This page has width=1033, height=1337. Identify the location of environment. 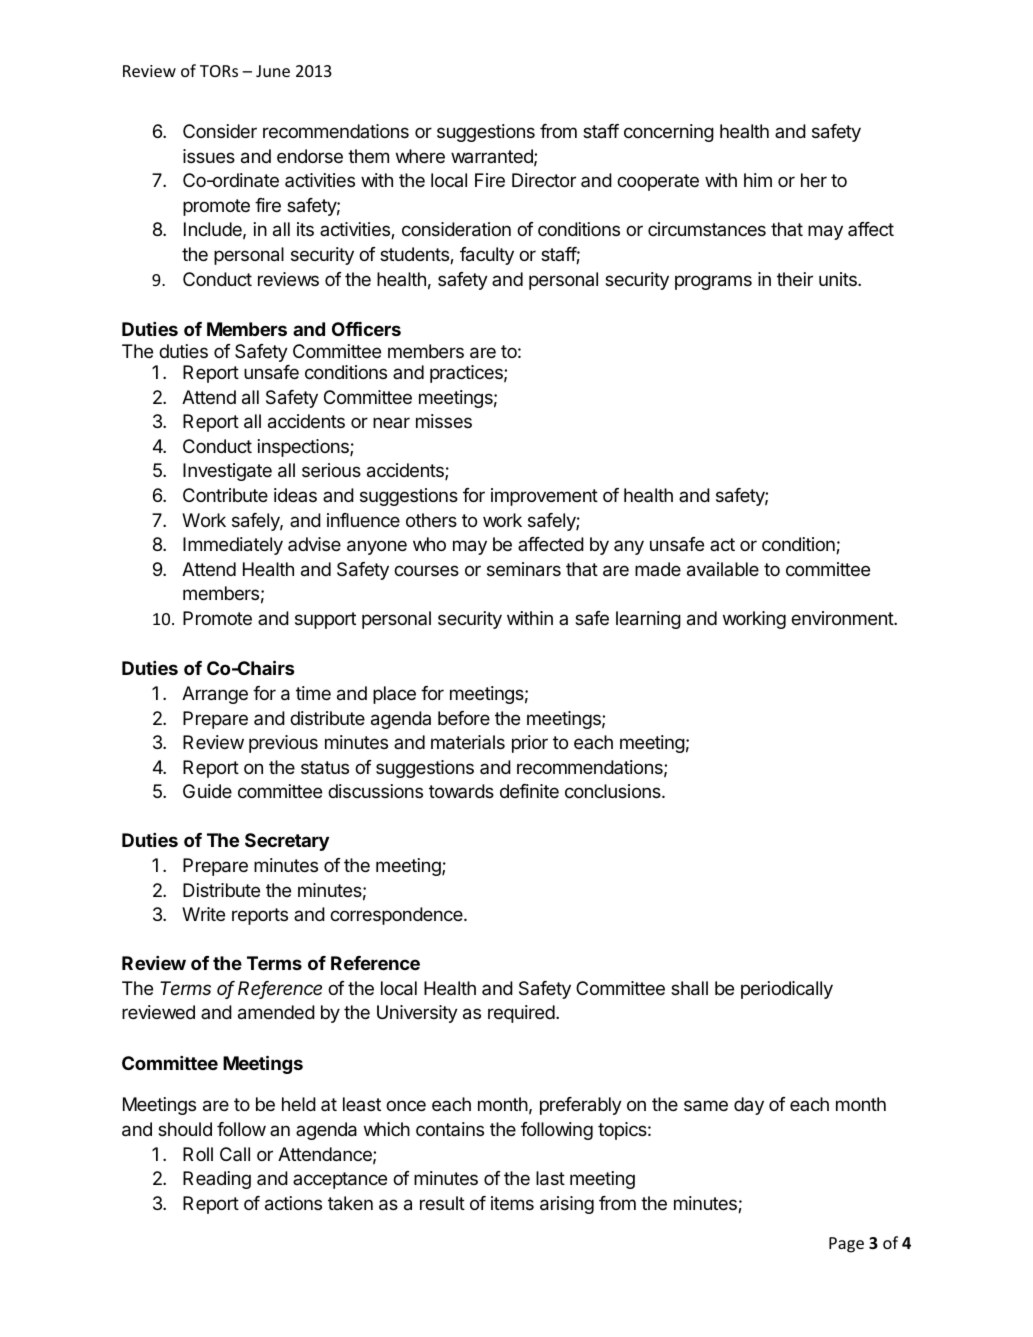
(843, 618).
